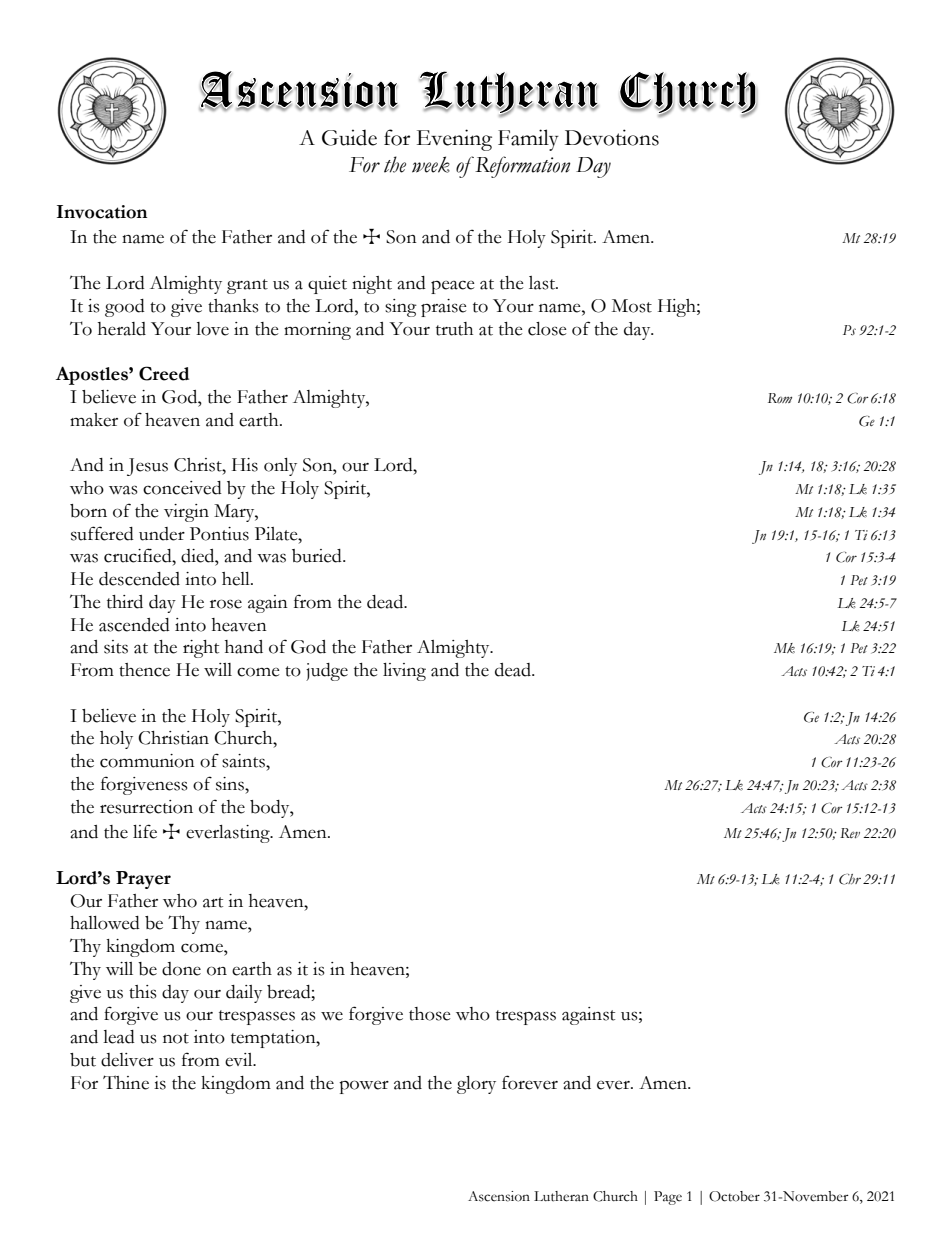 The width and height of the screenshot is (952, 1233). Describe the element at coordinates (182, 488) in the screenshot. I see `conceived` at that location.
